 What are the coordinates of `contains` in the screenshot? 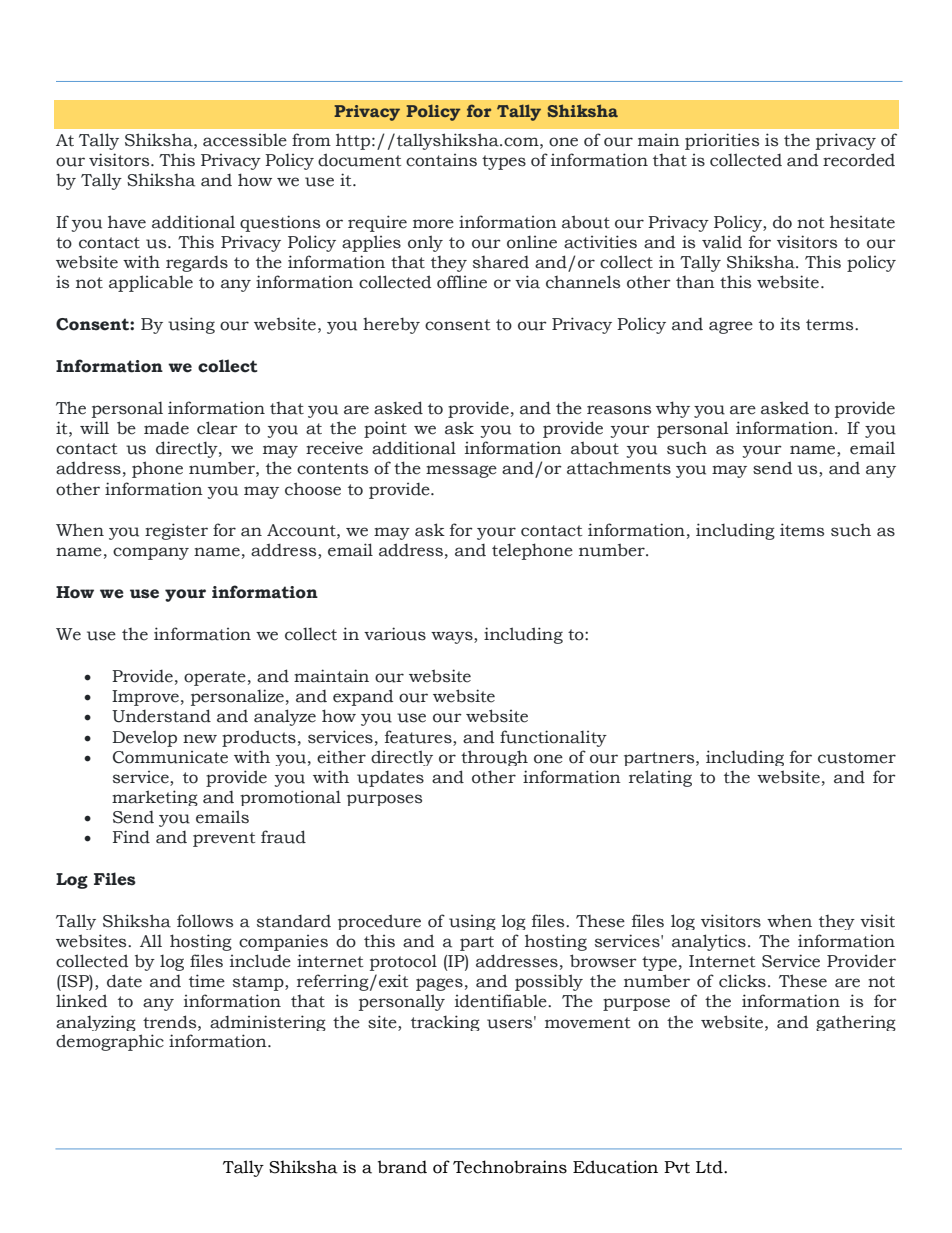 It's located at (441, 160).
